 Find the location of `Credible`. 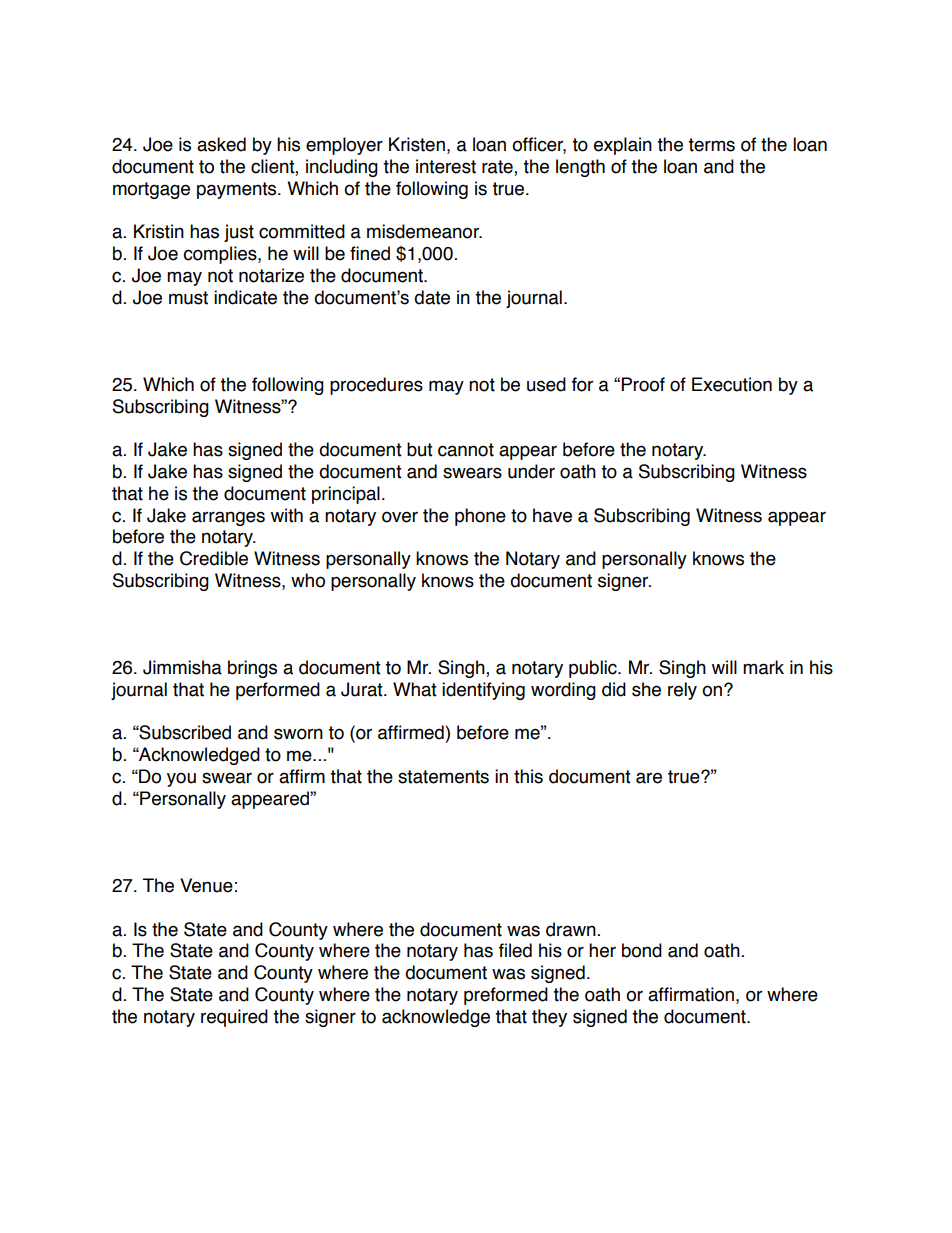

Credible is located at coordinates (214, 558).
